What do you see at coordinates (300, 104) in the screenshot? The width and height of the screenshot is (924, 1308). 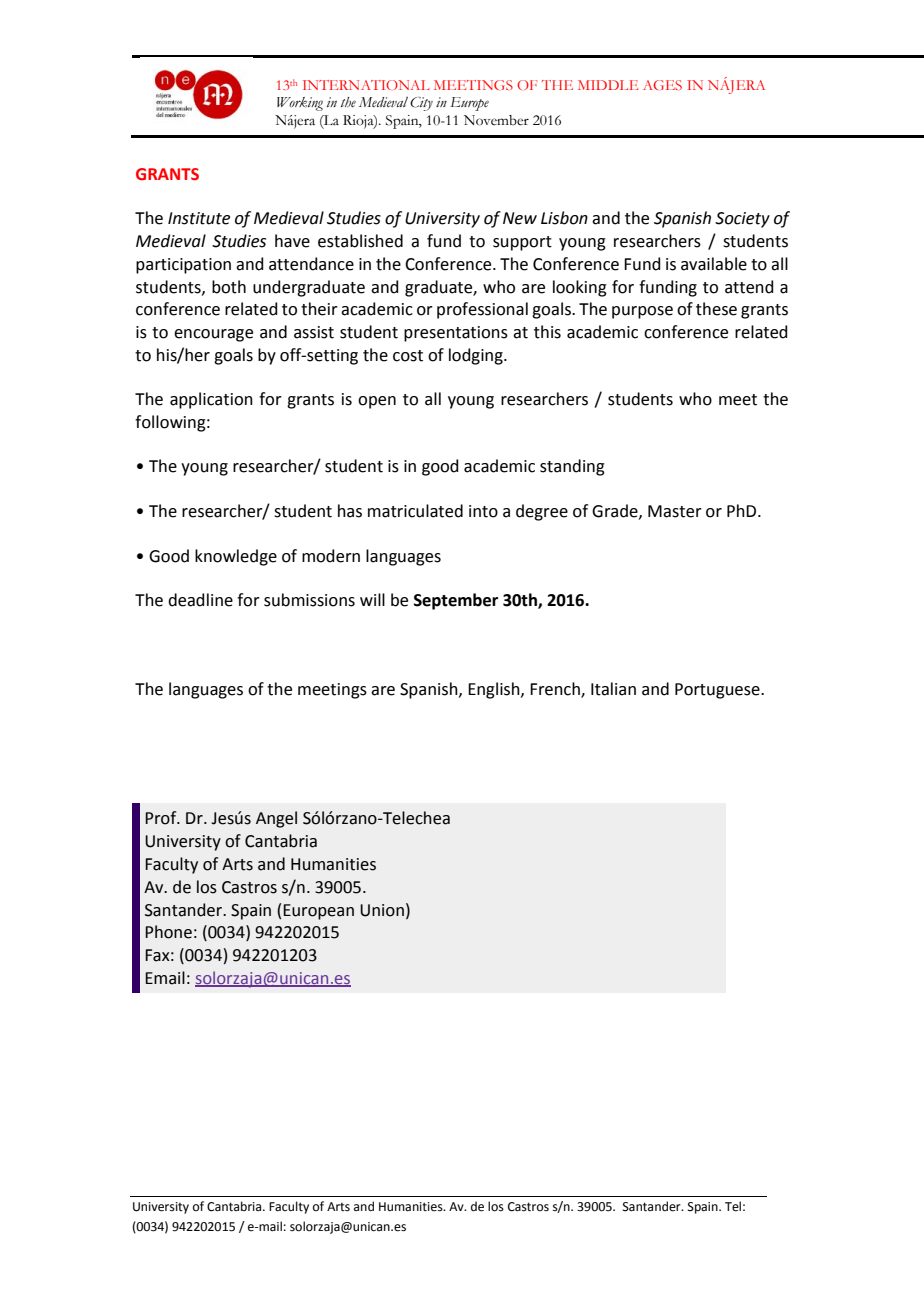 I see `Working` at bounding box center [300, 104].
